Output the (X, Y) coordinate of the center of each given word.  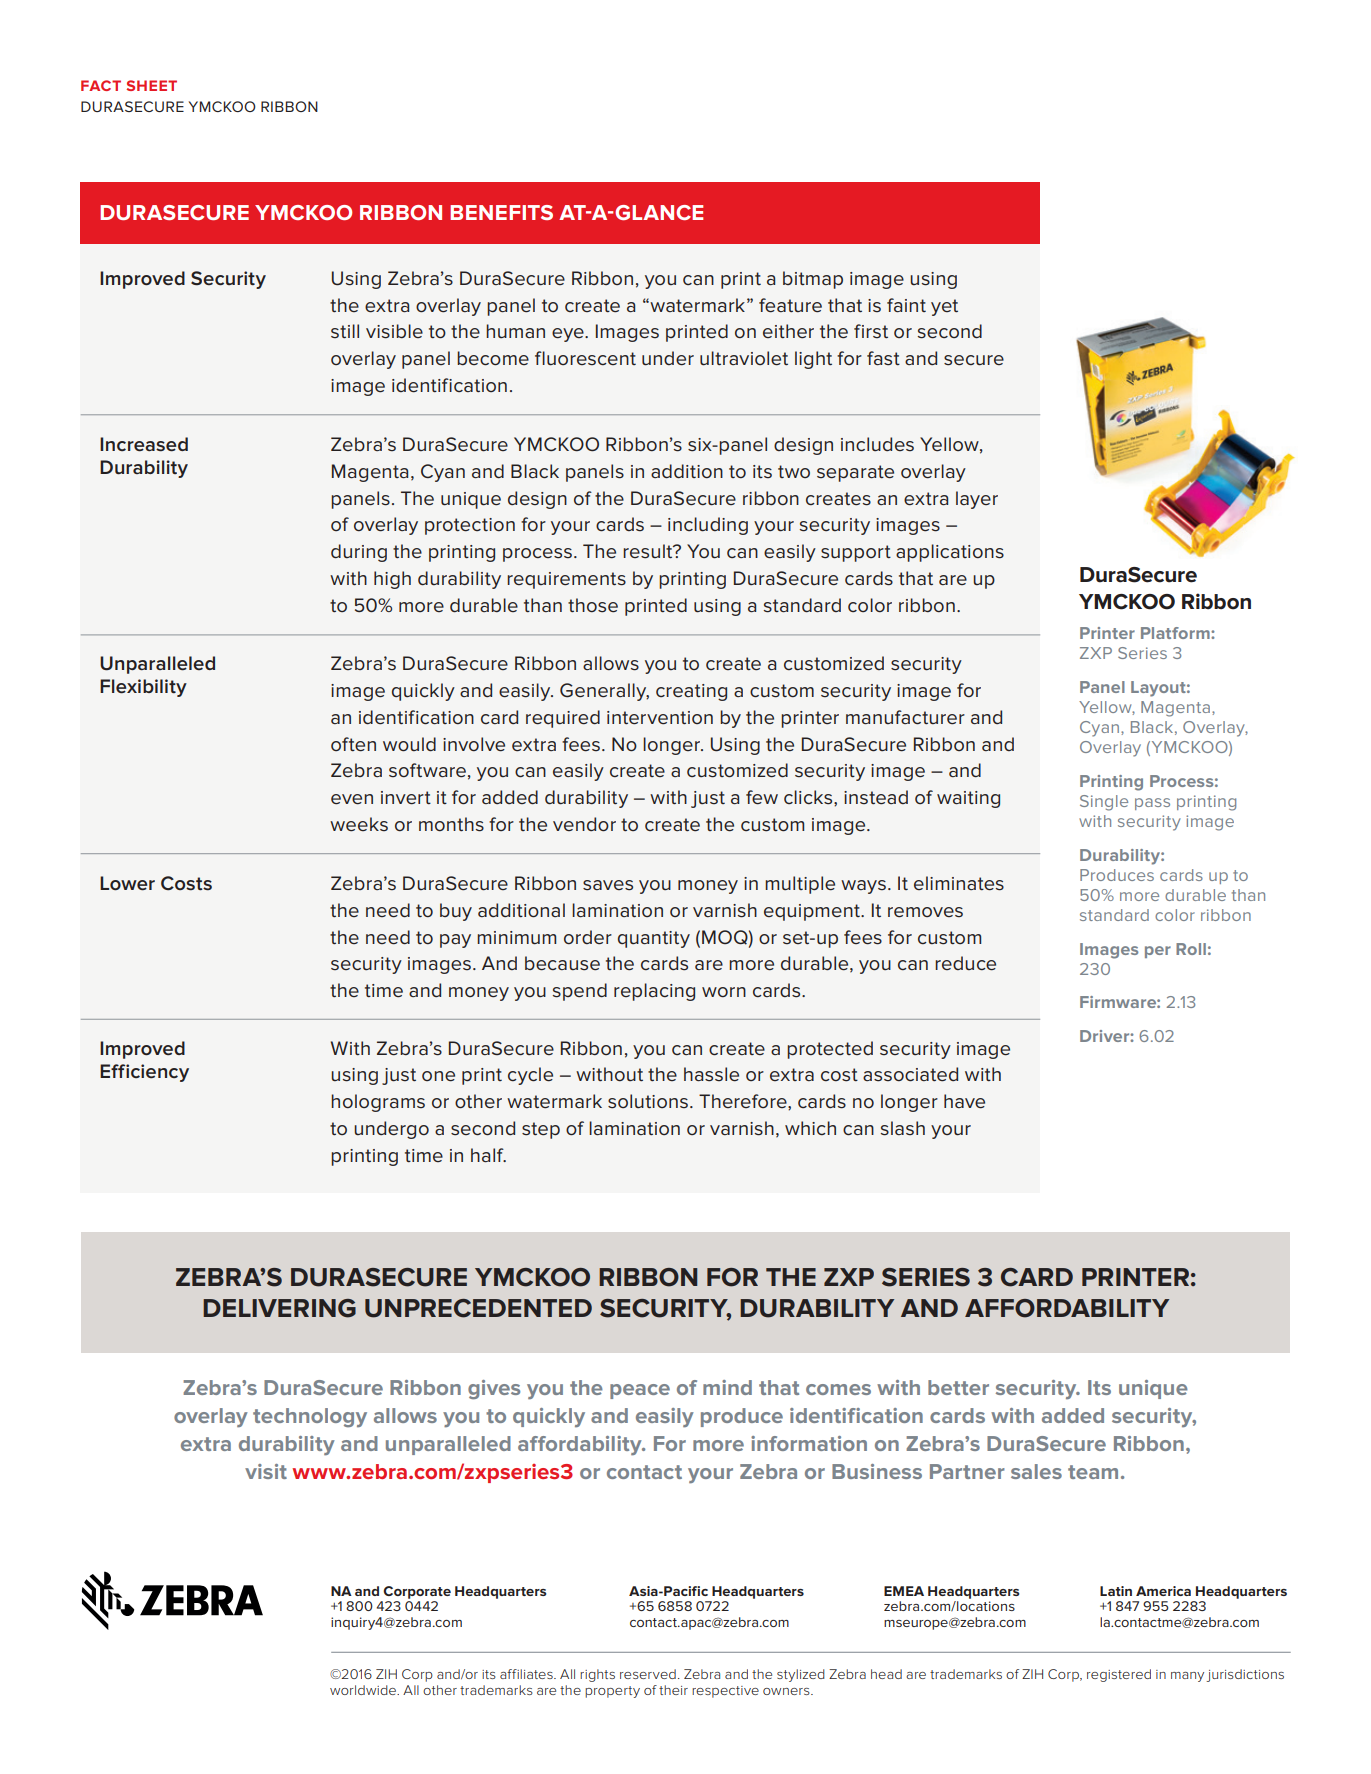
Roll (1191, 949)
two (794, 471)
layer (977, 500)
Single (1104, 803)
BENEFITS (501, 212)
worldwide (364, 1690)
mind (727, 1387)
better (958, 1387)
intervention (660, 718)
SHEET (151, 85)
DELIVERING (279, 1308)
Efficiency (144, 1073)
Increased (144, 444)
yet (944, 307)
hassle (711, 1074)
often (353, 744)
